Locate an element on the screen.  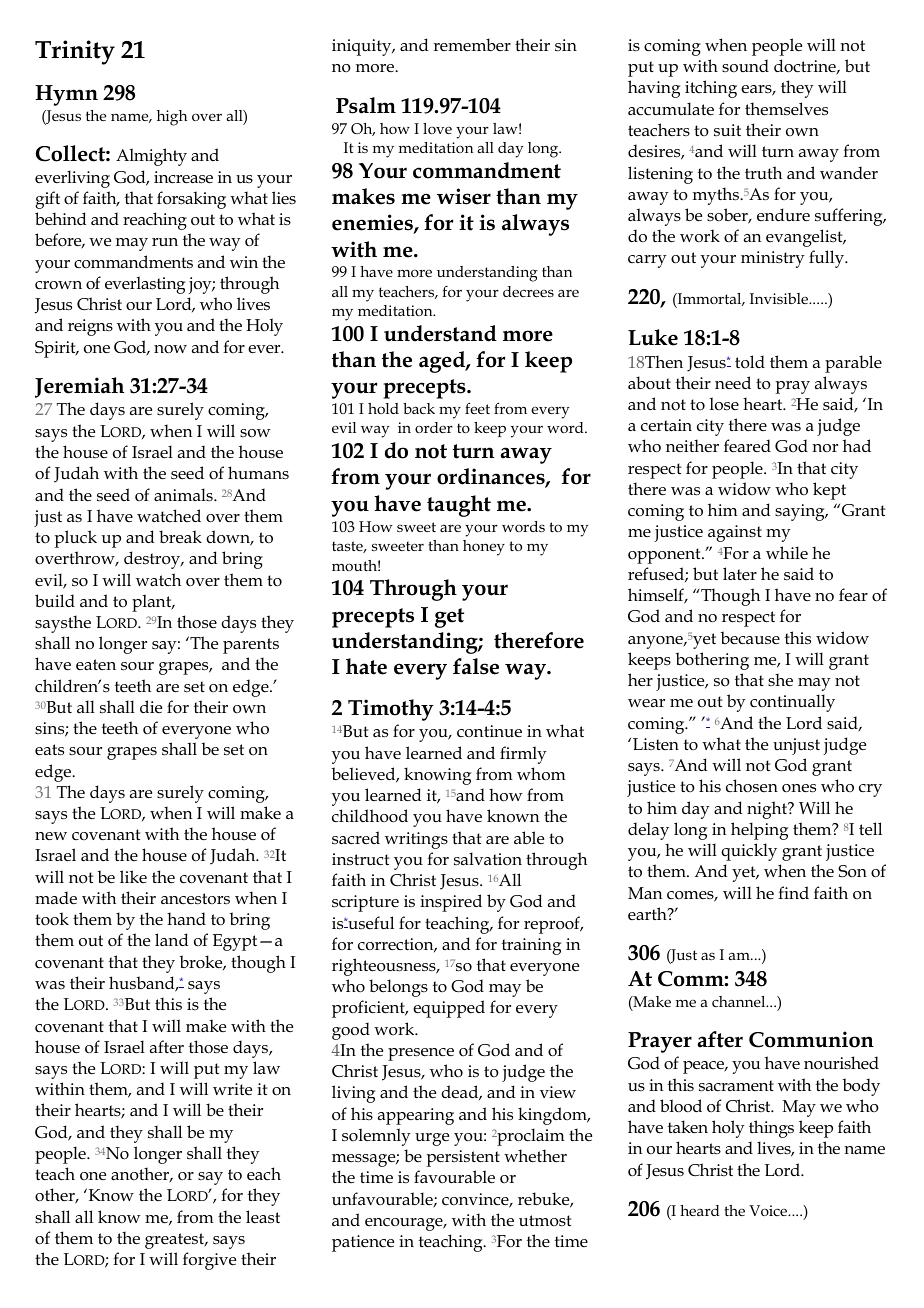
utmost is located at coordinates (545, 1221).
